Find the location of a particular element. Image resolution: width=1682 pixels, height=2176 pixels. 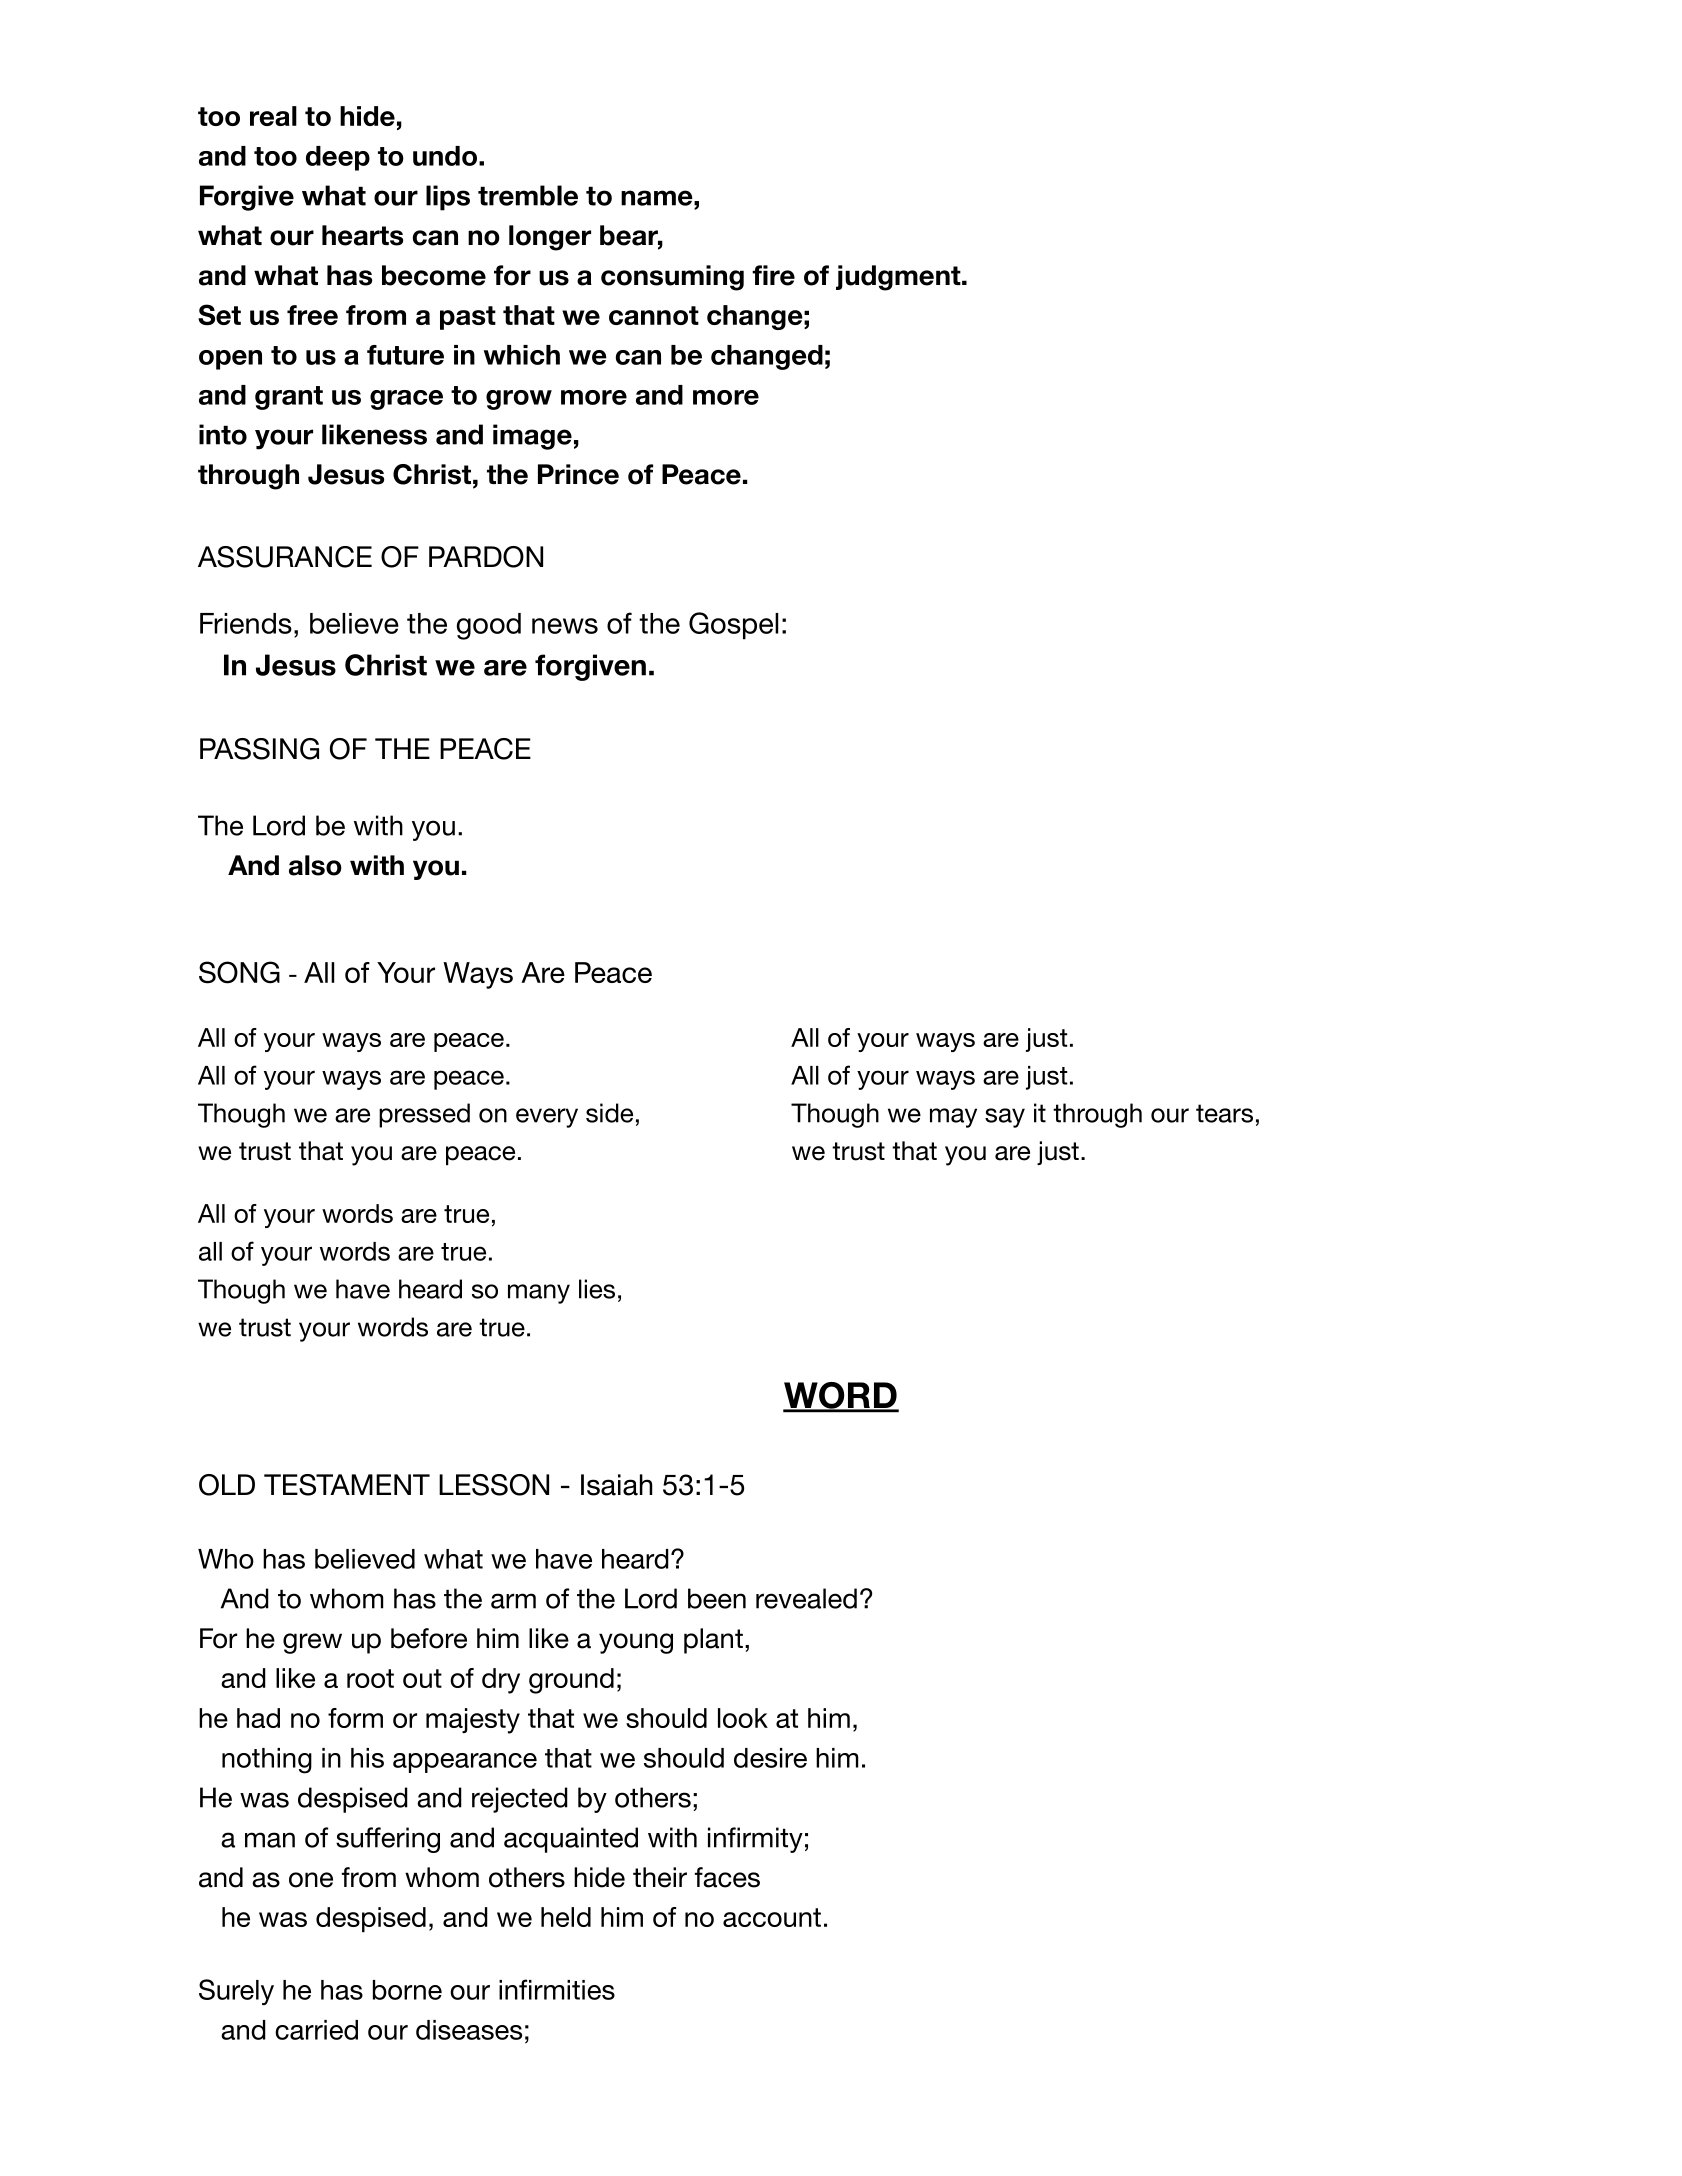

TESTAMENT is located at coordinates (347, 1485).
